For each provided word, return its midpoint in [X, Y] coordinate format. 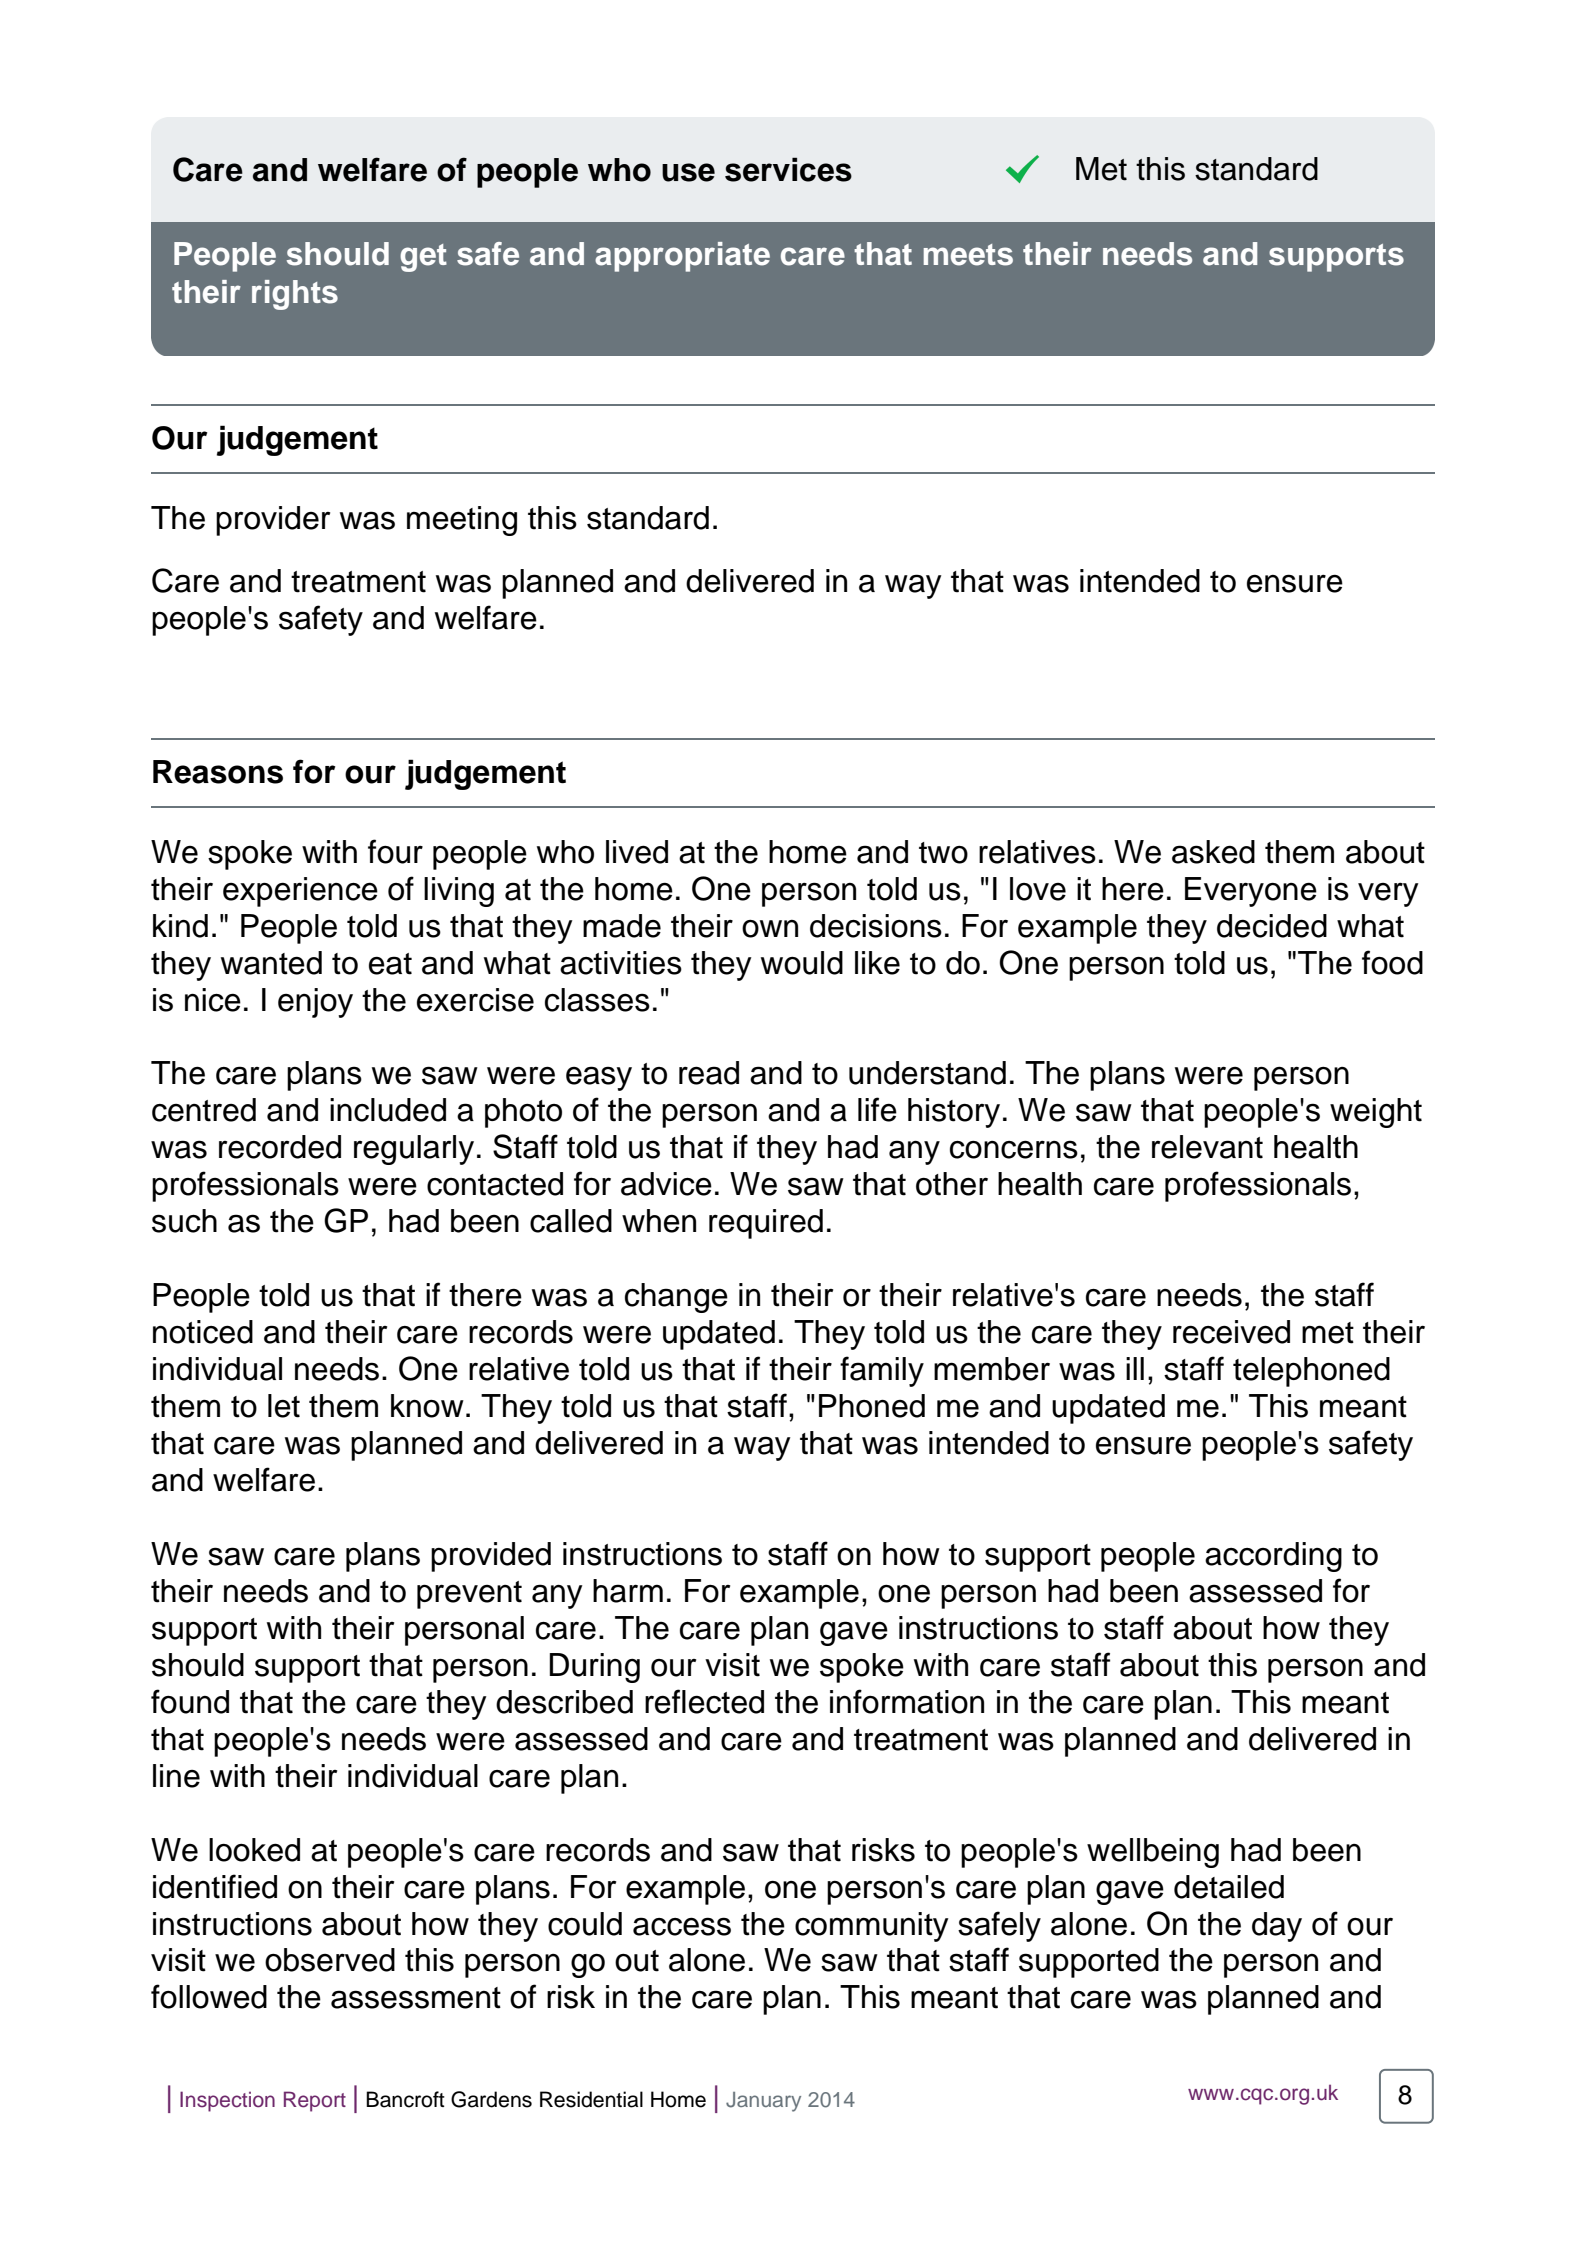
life [877, 1109]
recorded [280, 1147]
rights [295, 295]
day [1277, 1927]
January [763, 2102]
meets [968, 255]
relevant [1207, 1147]
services [788, 169]
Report [315, 2101]
